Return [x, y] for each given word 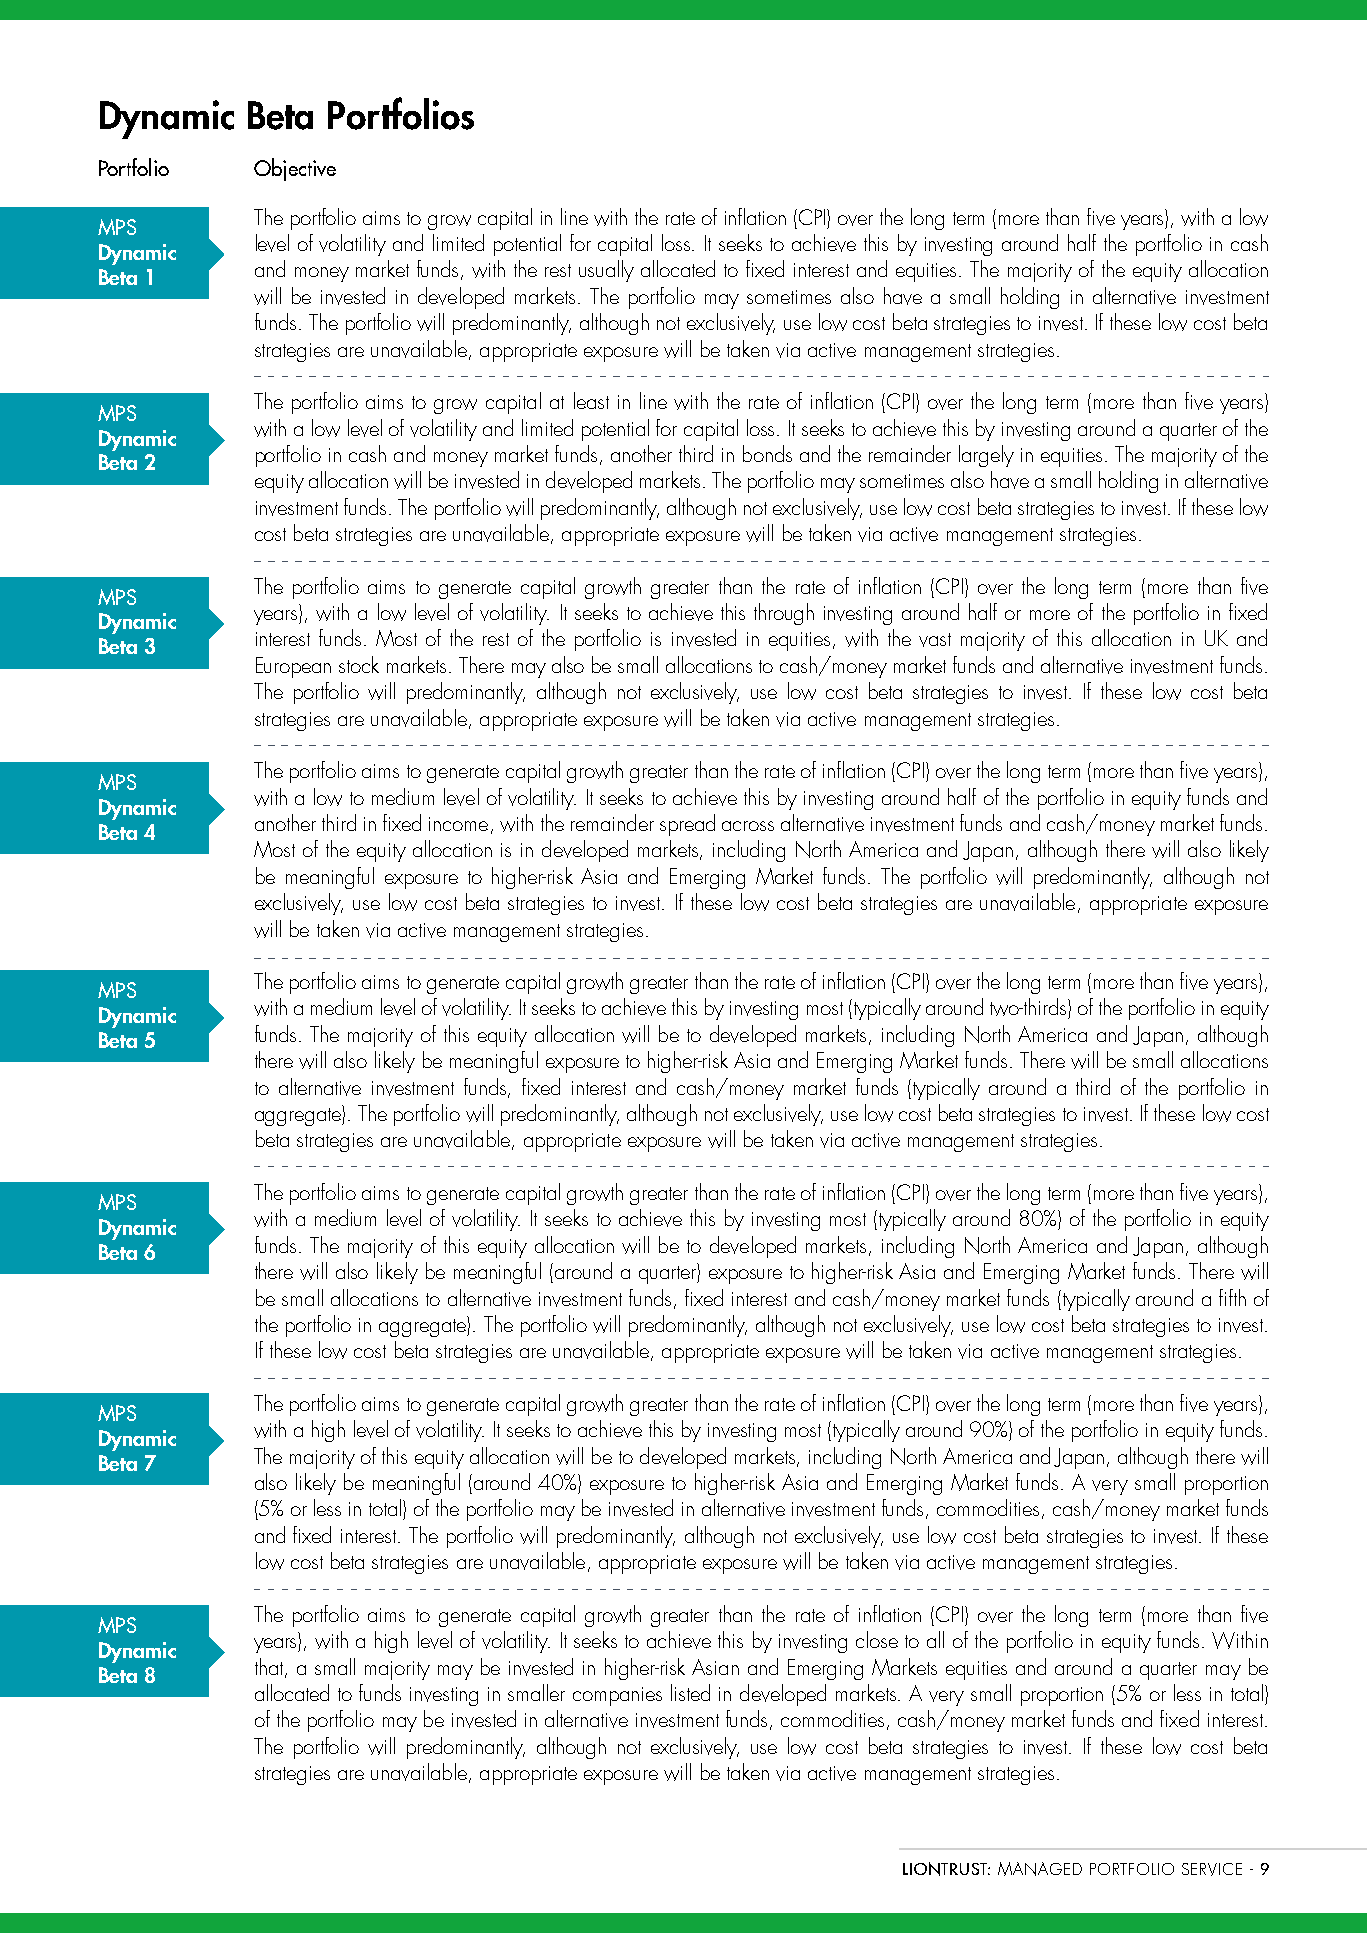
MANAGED [1040, 1869]
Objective [295, 169]
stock [359, 664]
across [748, 826]
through [784, 614]
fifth [1232, 1297]
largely [986, 456]
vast [935, 640]
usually [606, 271]
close [877, 1639]
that [270, 1667]
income [458, 824]
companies [617, 1696]
